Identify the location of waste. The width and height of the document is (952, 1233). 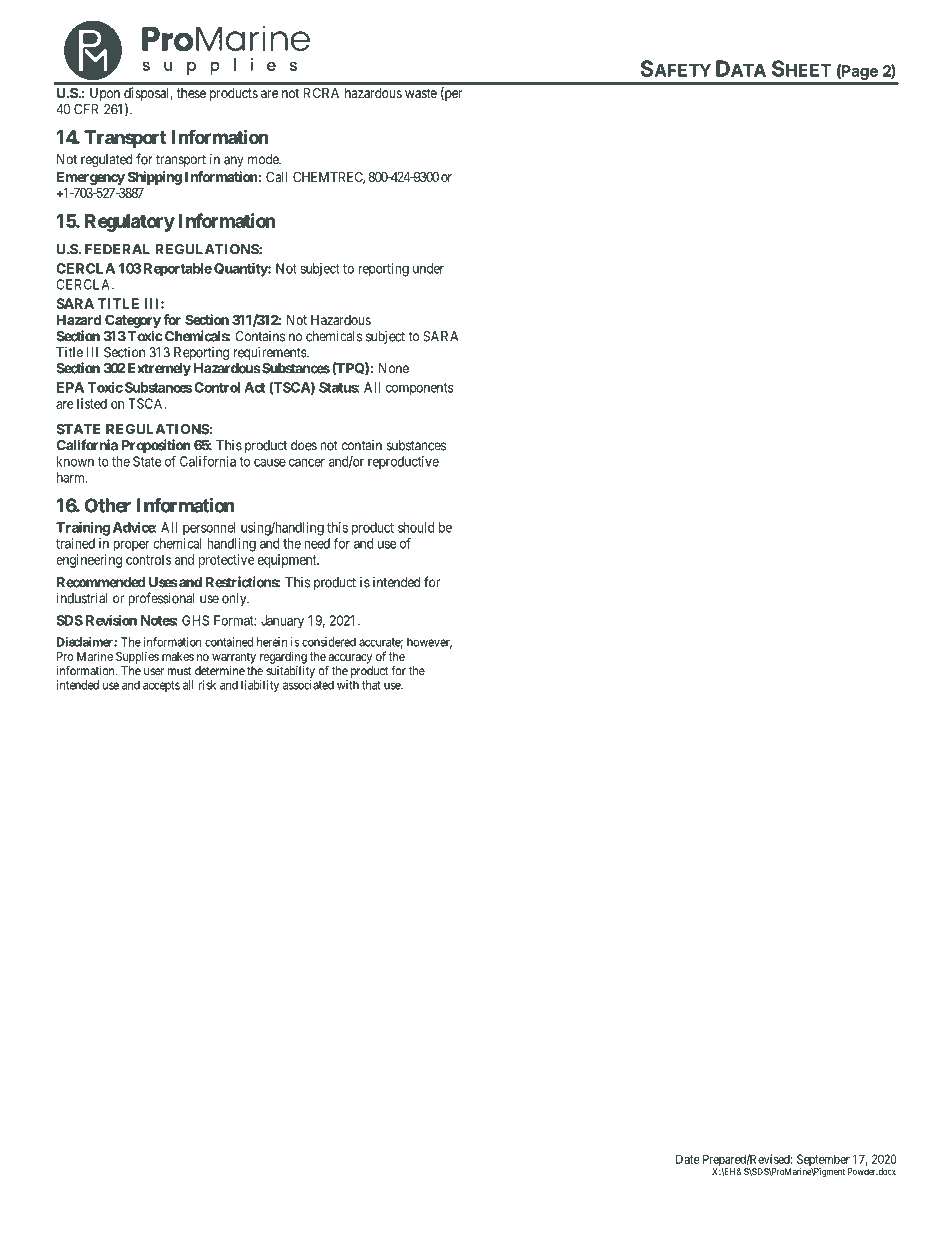
(421, 93).
